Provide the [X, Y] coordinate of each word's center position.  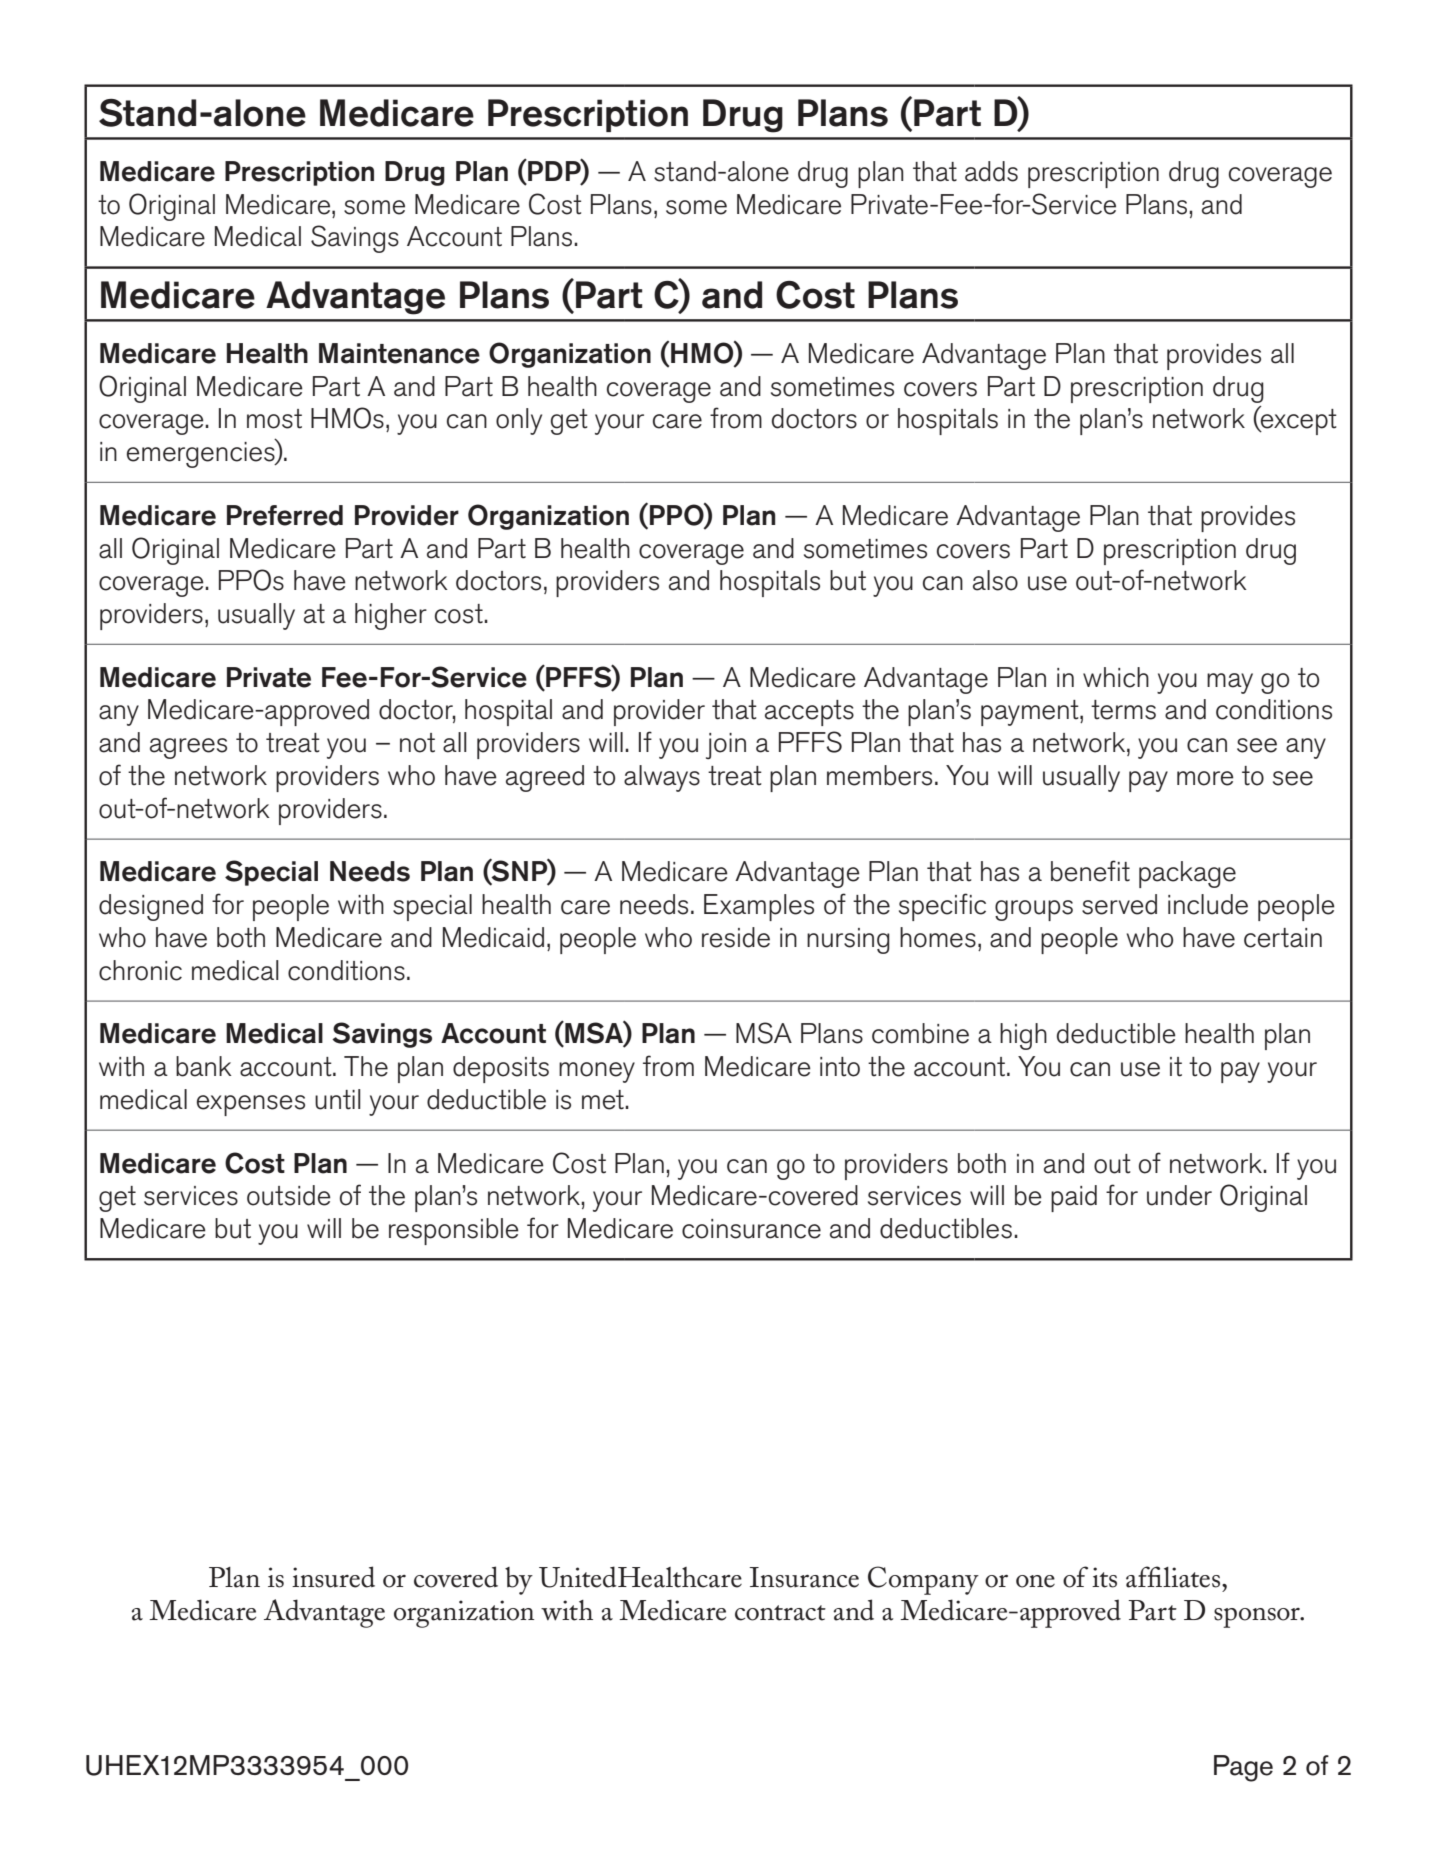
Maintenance [399, 353]
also [995, 580]
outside [289, 1195]
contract [780, 1613]
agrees [188, 748]
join [726, 746]
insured [333, 1577]
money [597, 1072]
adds [991, 171]
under [1179, 1195]
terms [1123, 710]
